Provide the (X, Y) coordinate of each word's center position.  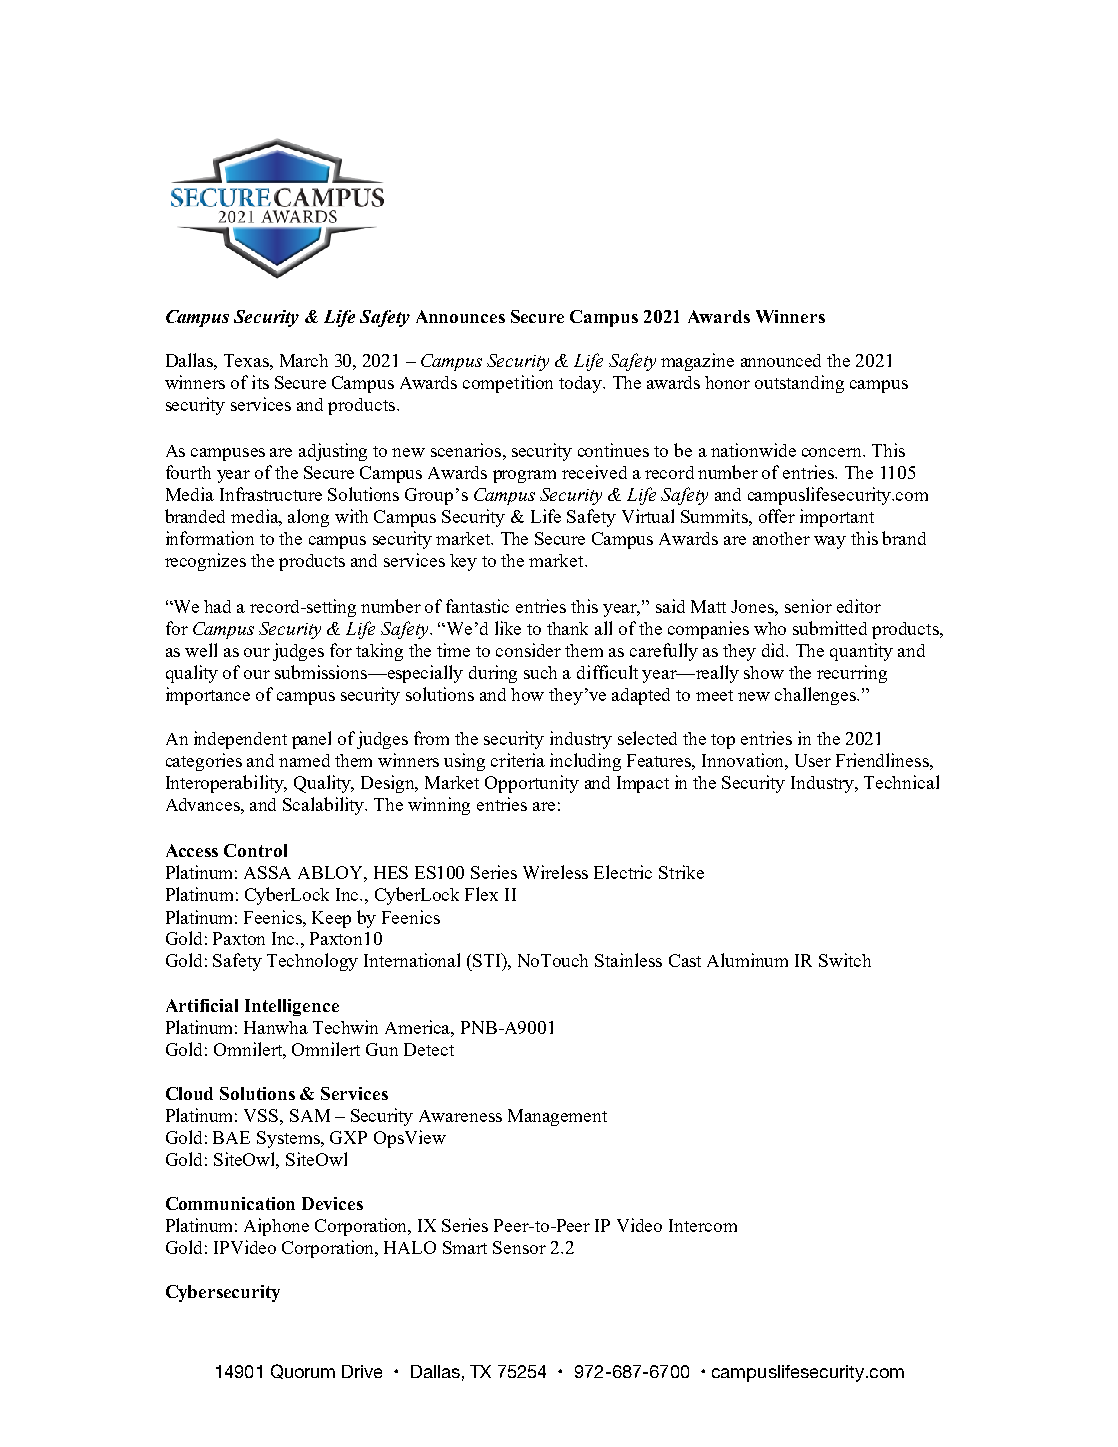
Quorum (303, 1371)
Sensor (519, 1247)
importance (208, 696)
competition (508, 384)
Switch (845, 960)
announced (781, 360)
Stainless (628, 960)
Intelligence (292, 1007)
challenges (816, 696)
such (540, 672)
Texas (247, 360)
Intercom (703, 1225)
